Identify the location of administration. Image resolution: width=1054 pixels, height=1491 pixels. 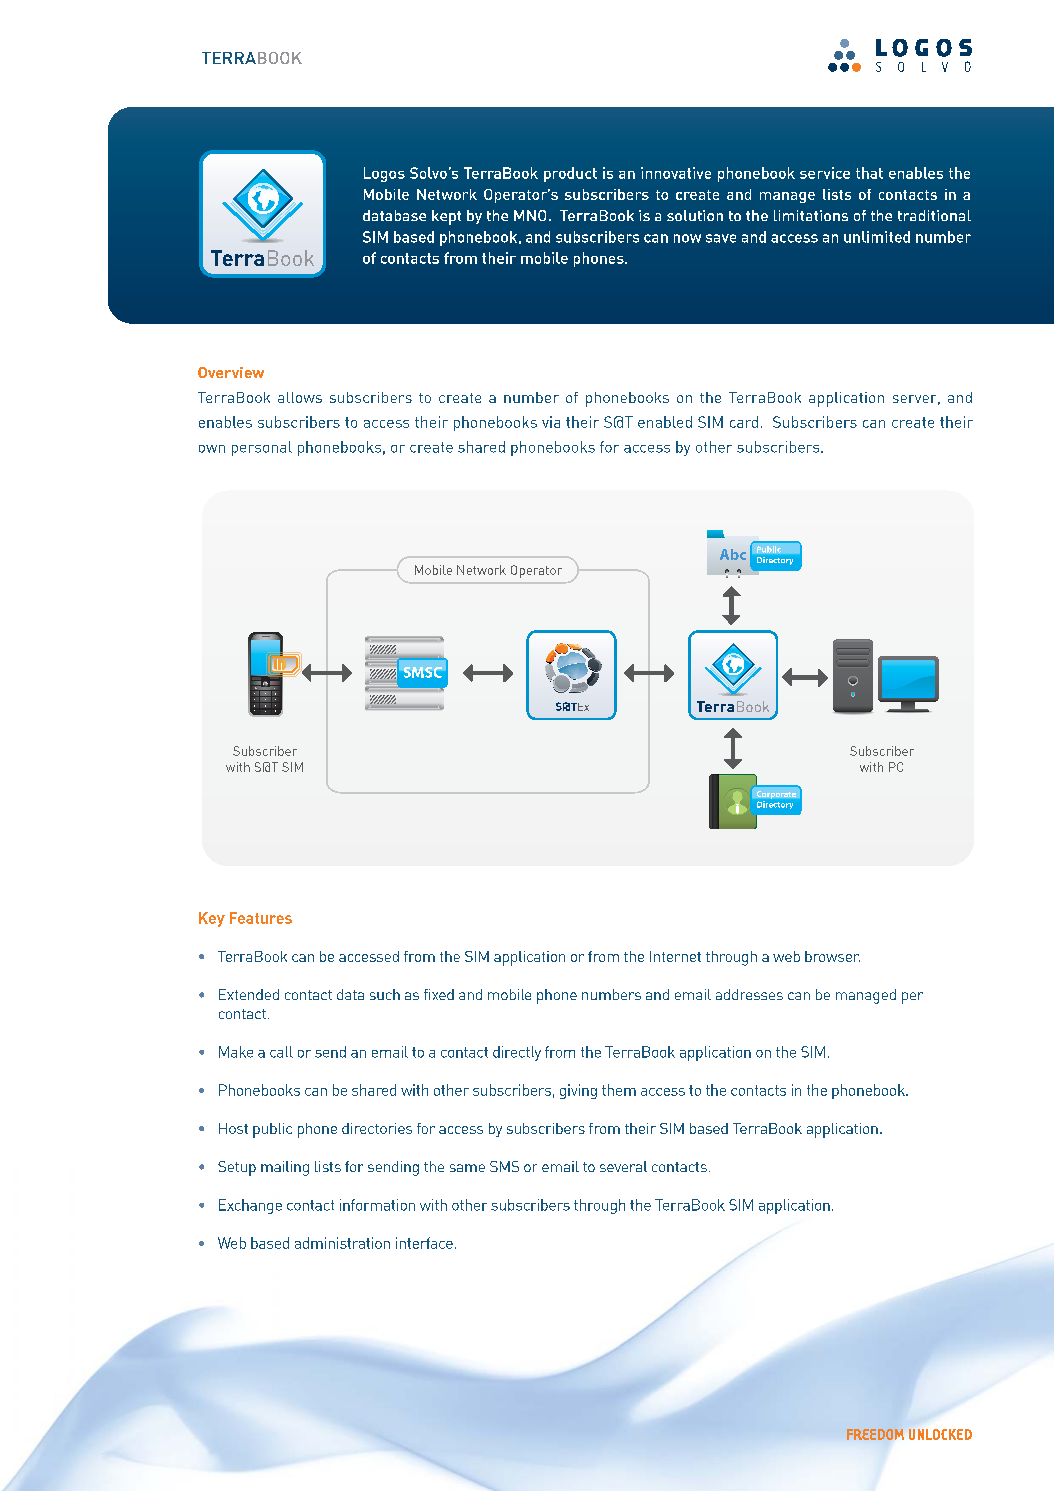
(342, 1243).
